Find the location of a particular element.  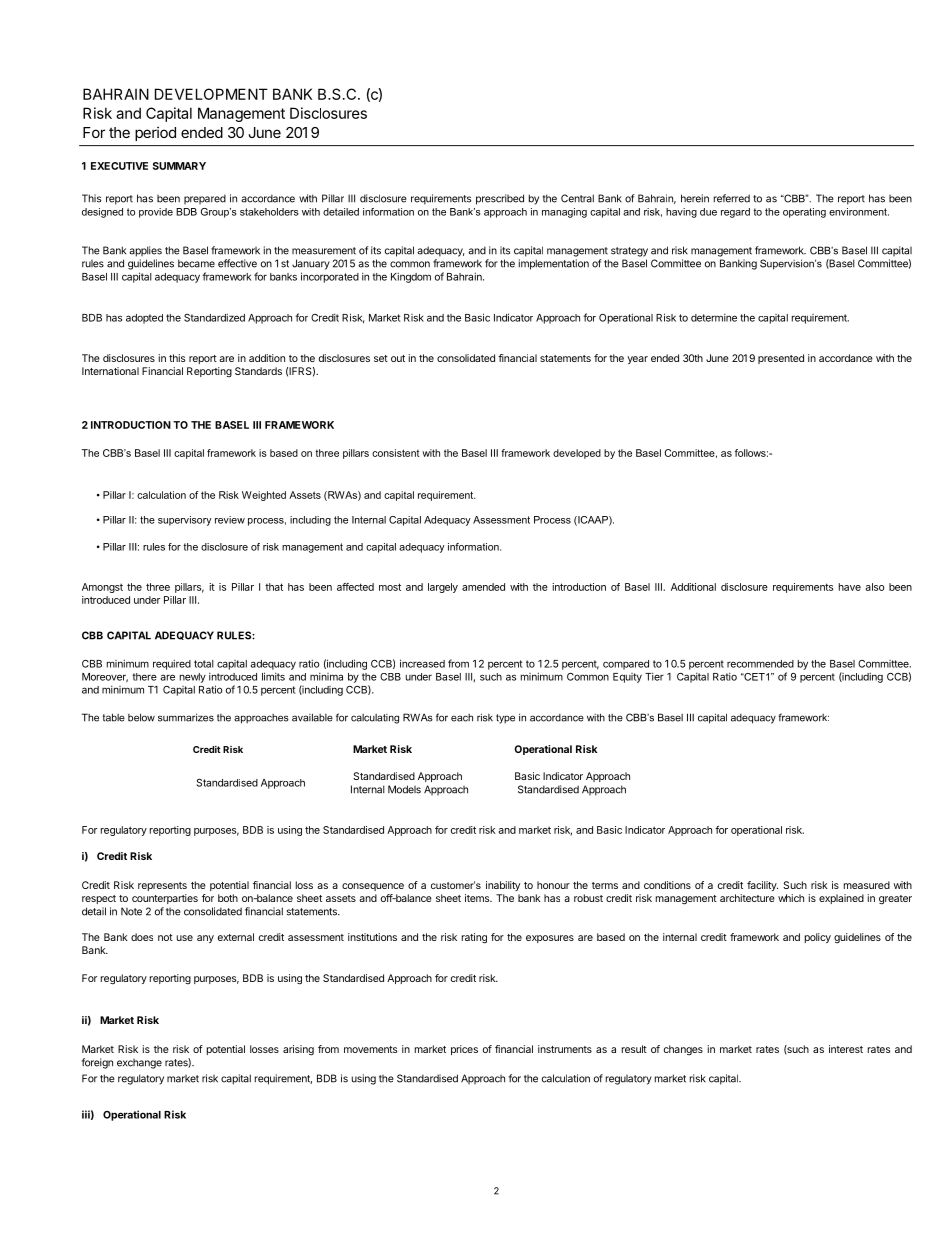

exchange is located at coordinates (139, 1064).
